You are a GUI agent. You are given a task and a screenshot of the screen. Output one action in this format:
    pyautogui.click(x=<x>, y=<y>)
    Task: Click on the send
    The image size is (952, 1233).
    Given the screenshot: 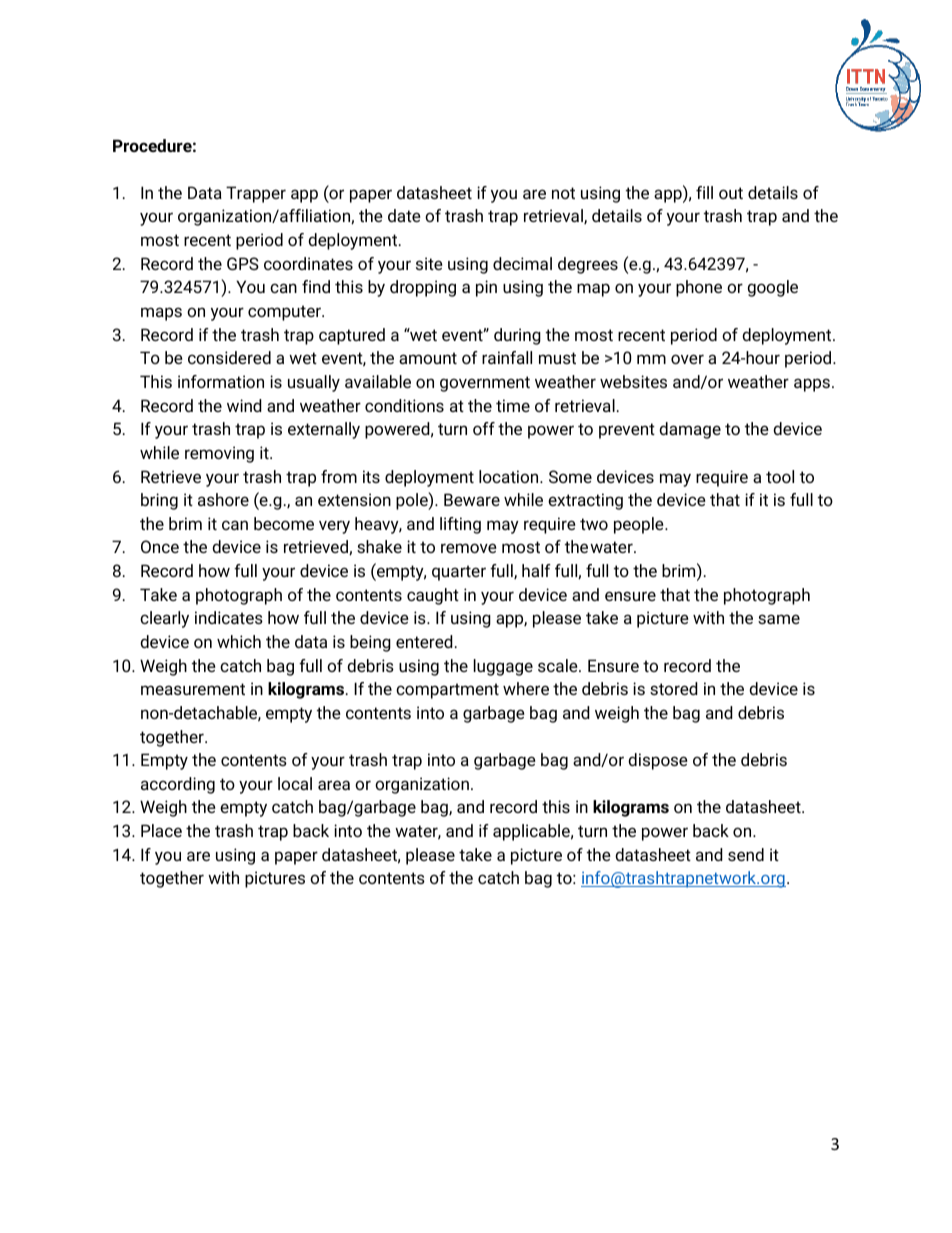 What is the action you would take?
    pyautogui.click(x=746, y=854)
